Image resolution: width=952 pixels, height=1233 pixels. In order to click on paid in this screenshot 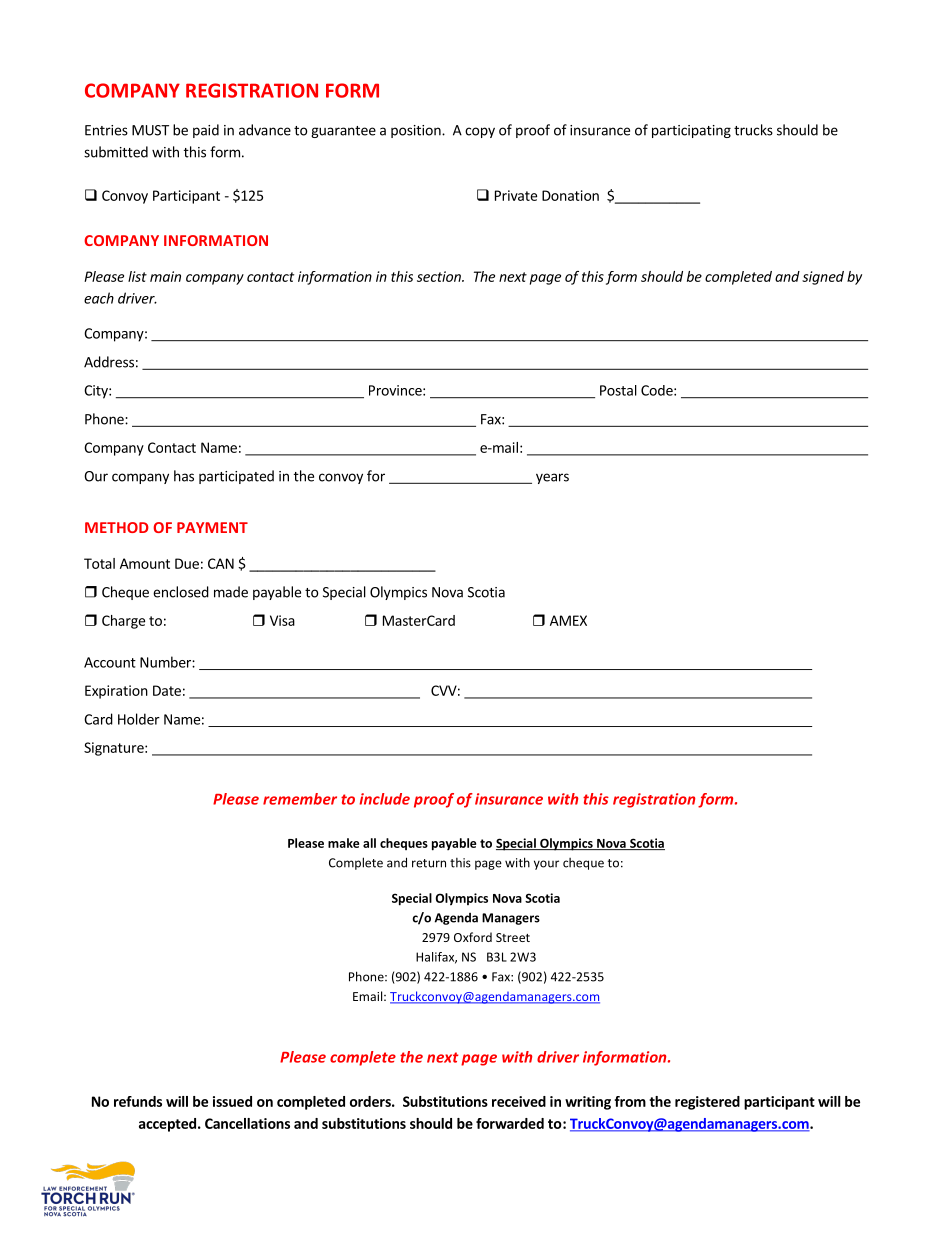, I will do `click(206, 131)`.
